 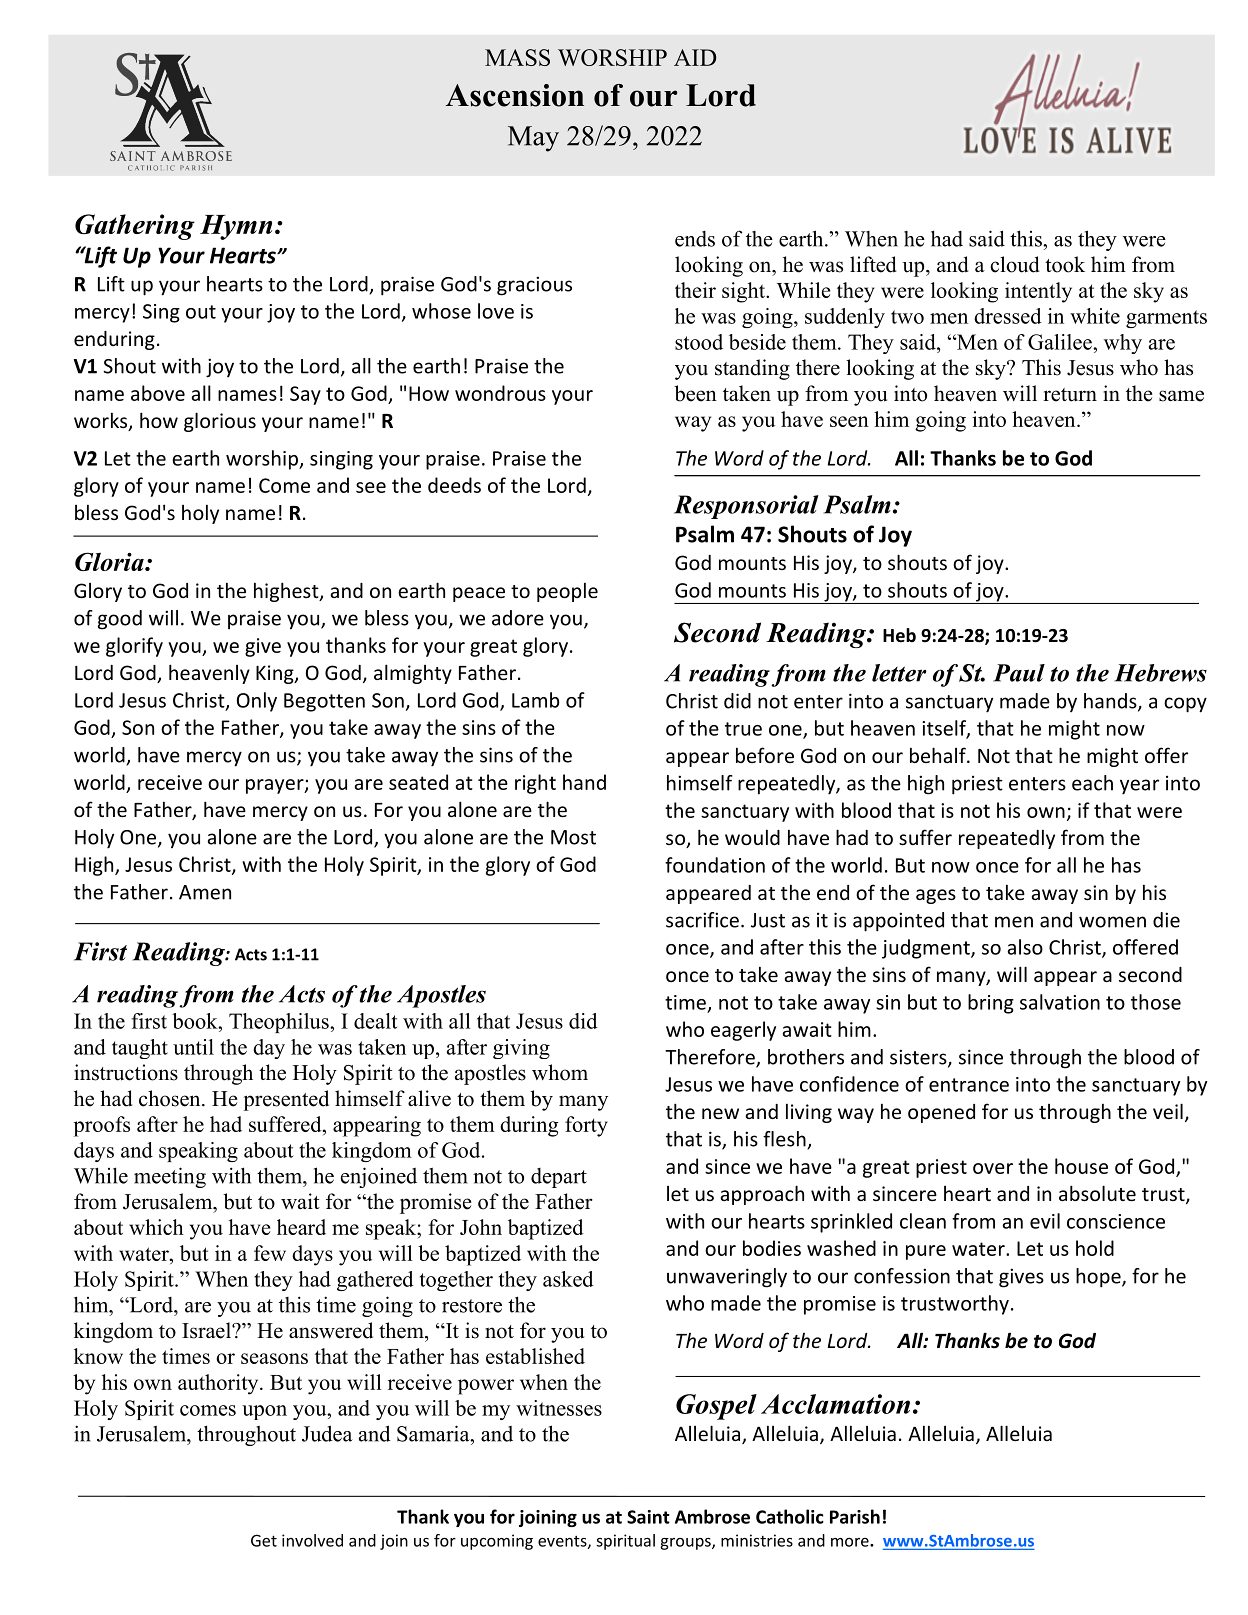 What do you see at coordinates (236, 227) in the screenshot?
I see `Hymn` at bounding box center [236, 227].
